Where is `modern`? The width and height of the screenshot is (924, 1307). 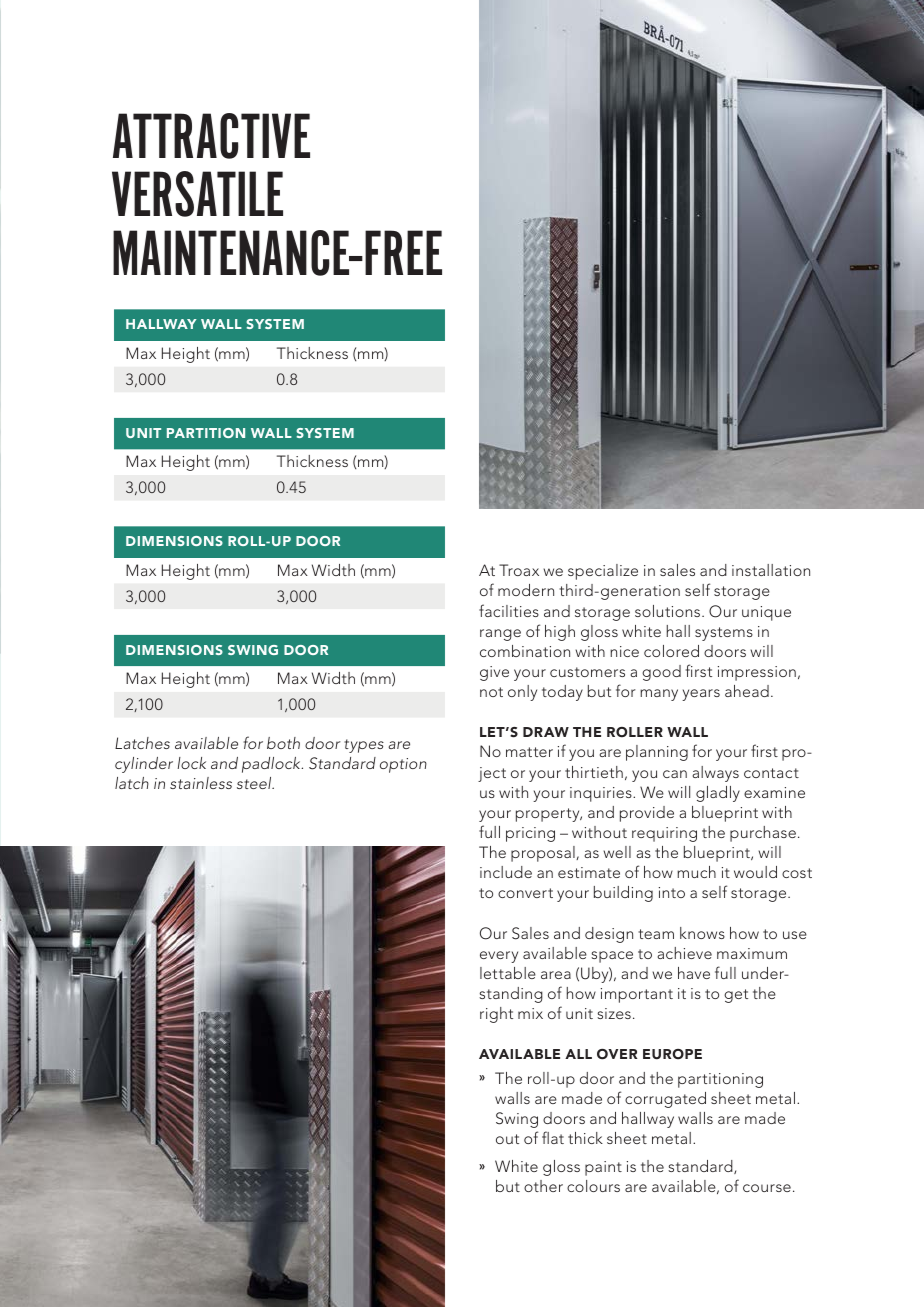
modern is located at coordinates (526, 590).
